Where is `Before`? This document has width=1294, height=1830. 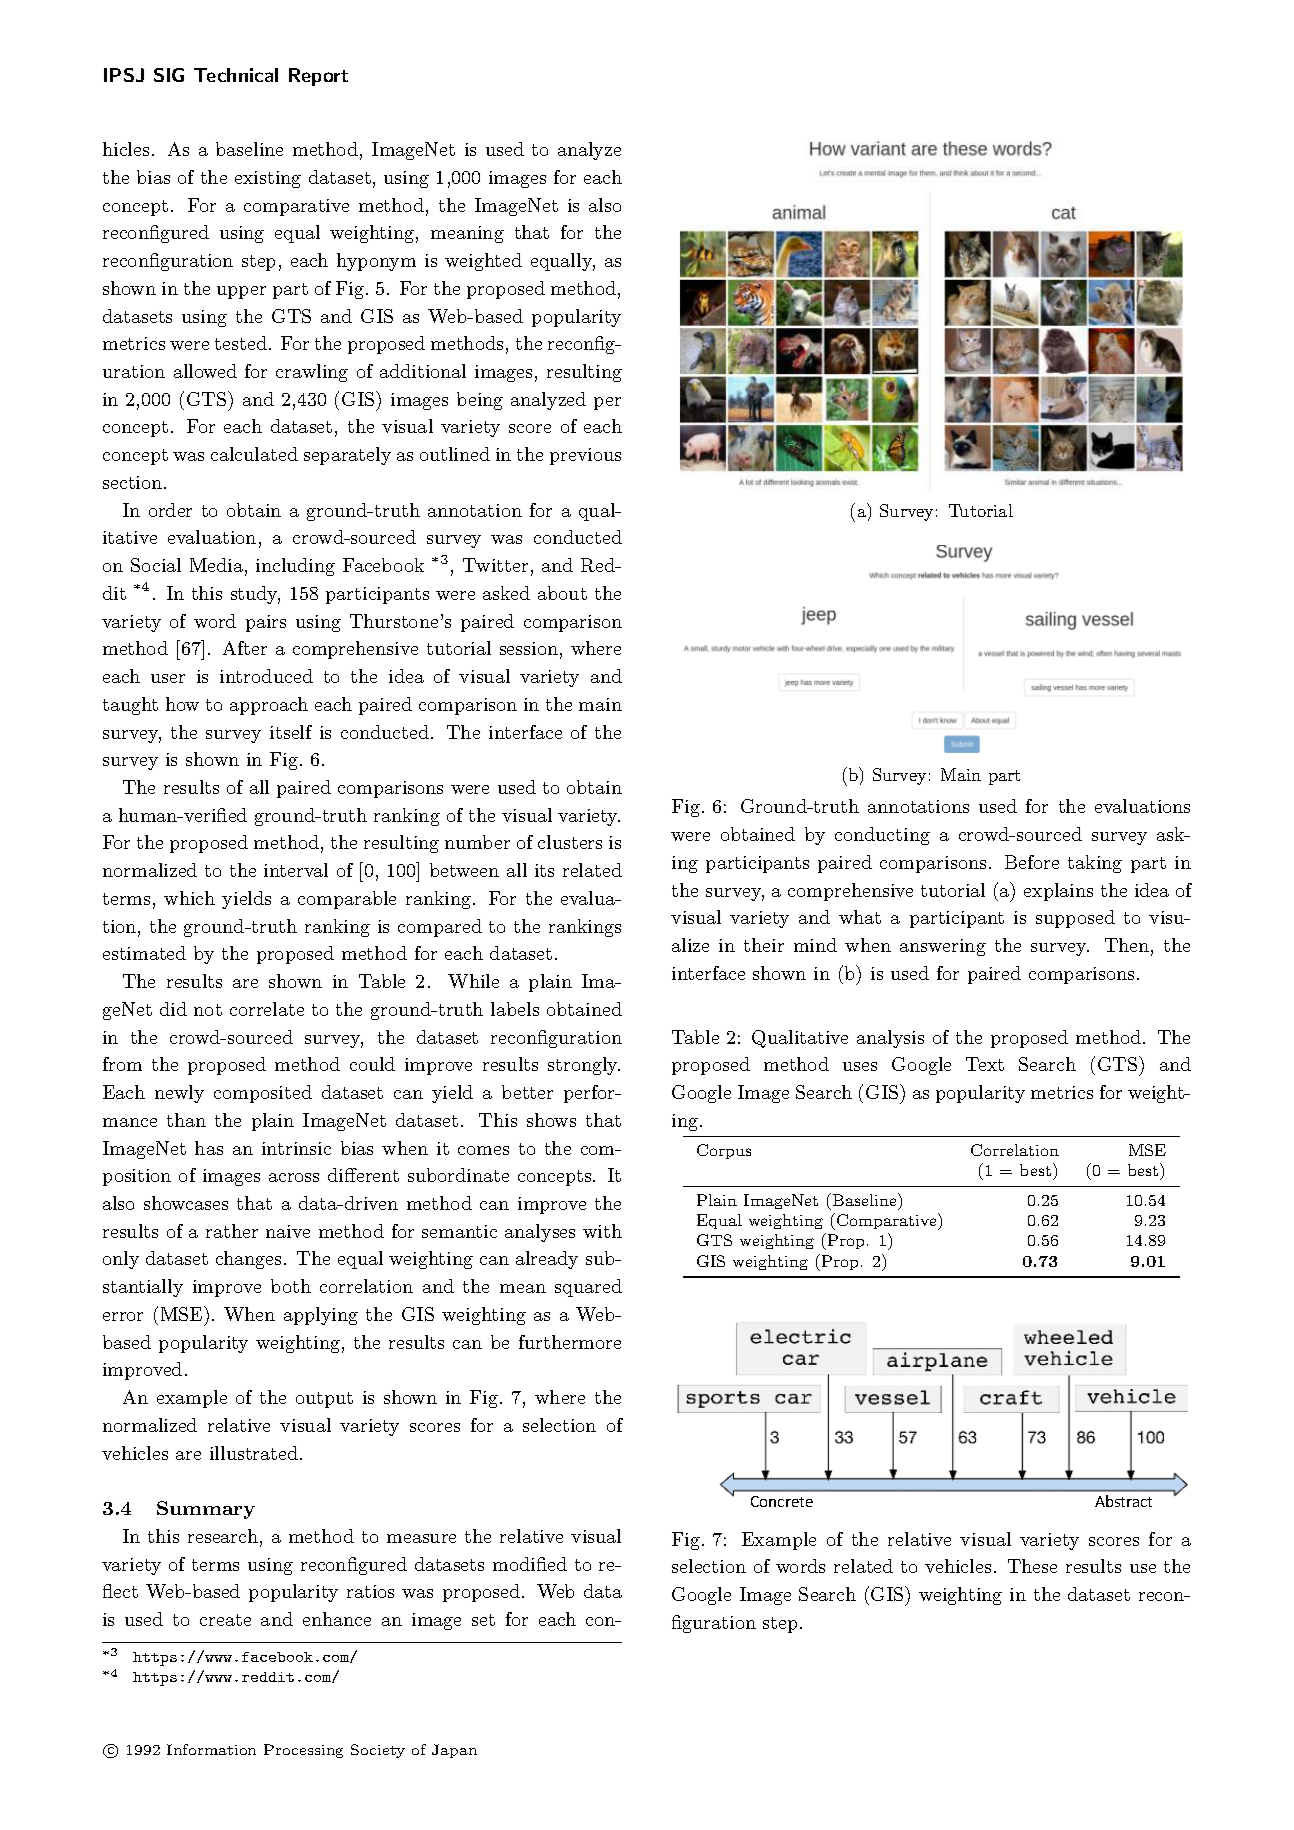 Before is located at coordinates (1032, 862).
